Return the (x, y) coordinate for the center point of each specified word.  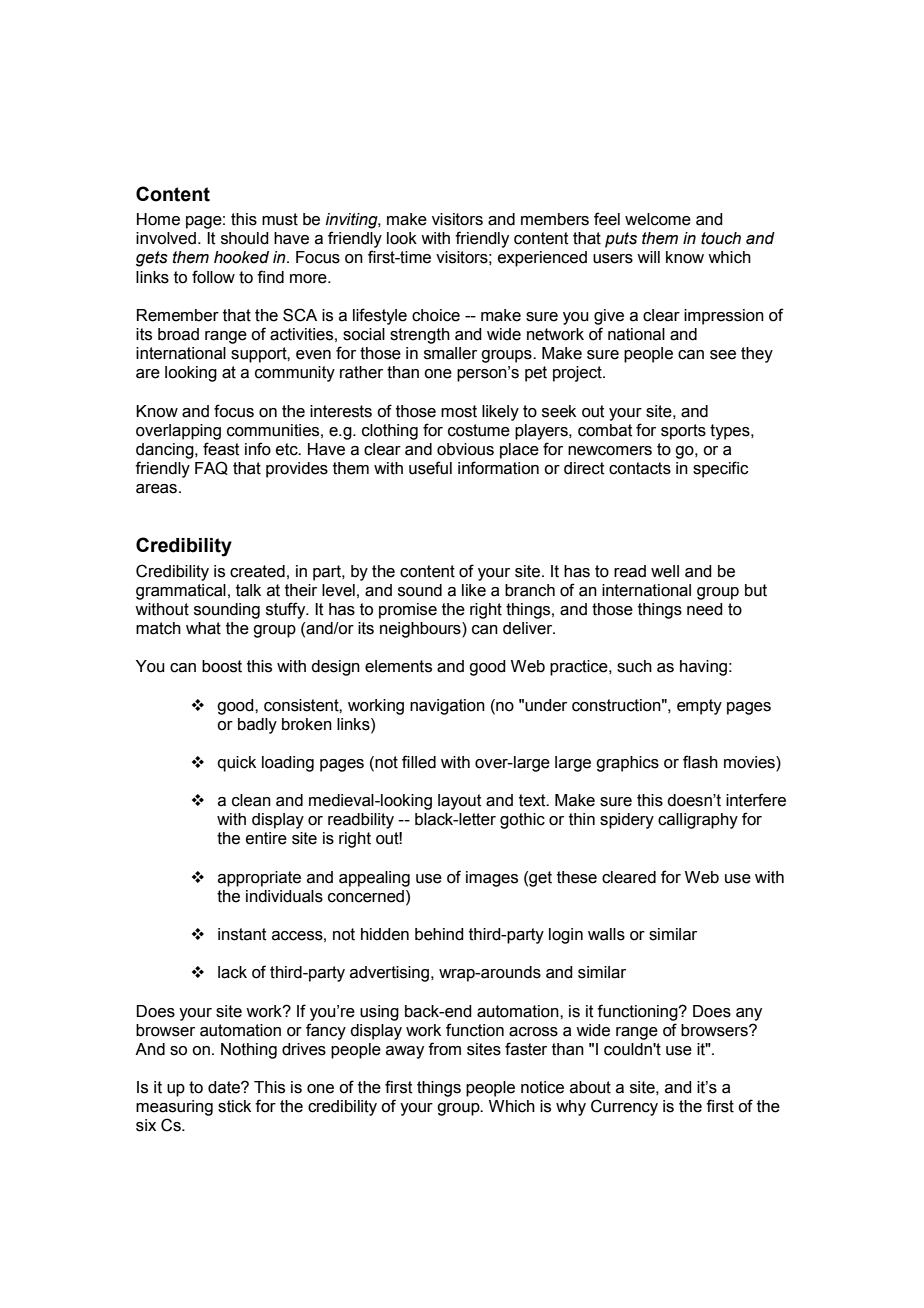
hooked (241, 257)
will (648, 257)
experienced (542, 259)
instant (242, 934)
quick (237, 764)
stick (234, 1106)
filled (419, 762)
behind (439, 934)
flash (700, 762)
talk (248, 590)
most (459, 411)
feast (221, 449)
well (665, 571)
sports (683, 432)
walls (606, 934)
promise (408, 611)
